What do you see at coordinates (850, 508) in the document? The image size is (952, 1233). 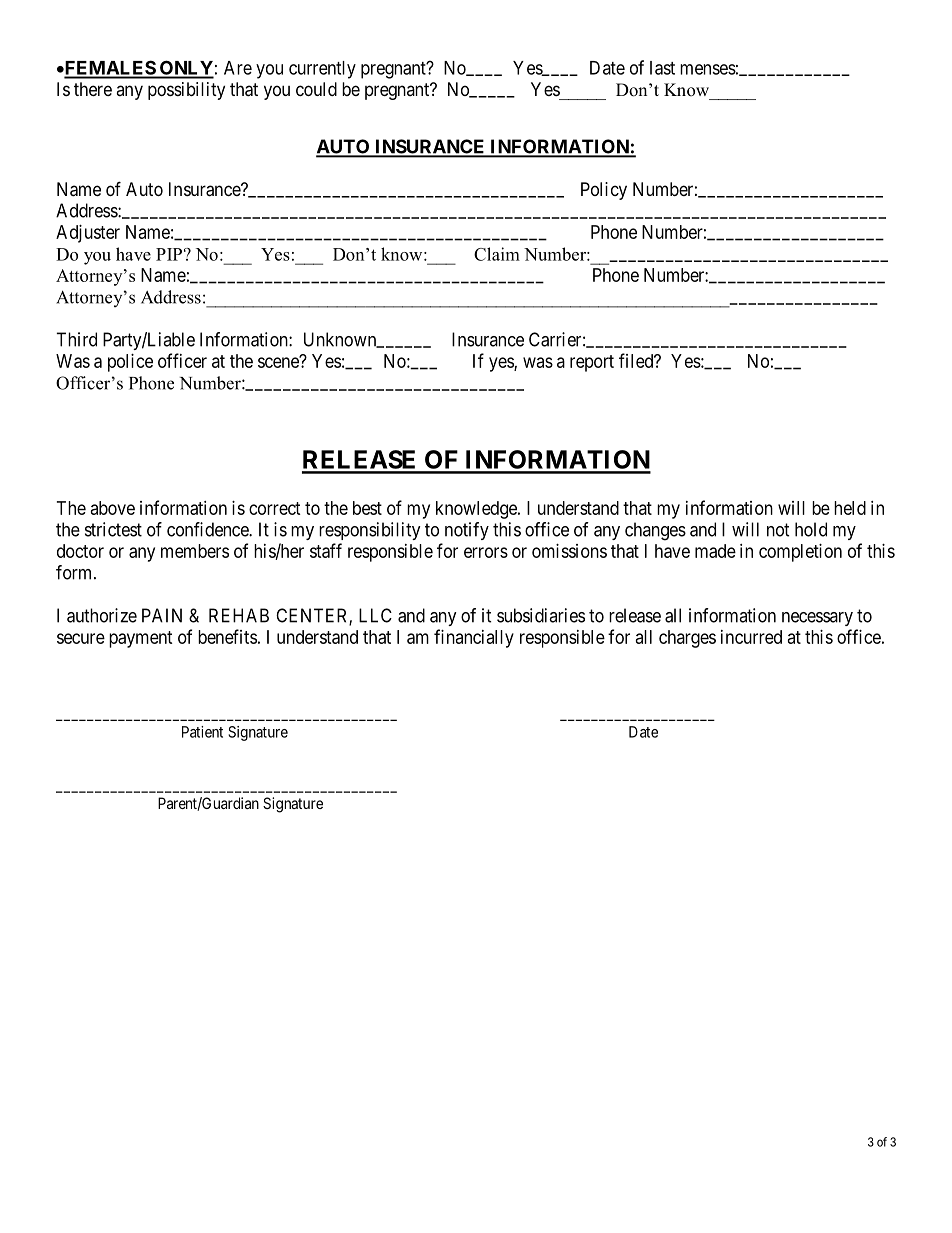 I see `held` at bounding box center [850, 508].
